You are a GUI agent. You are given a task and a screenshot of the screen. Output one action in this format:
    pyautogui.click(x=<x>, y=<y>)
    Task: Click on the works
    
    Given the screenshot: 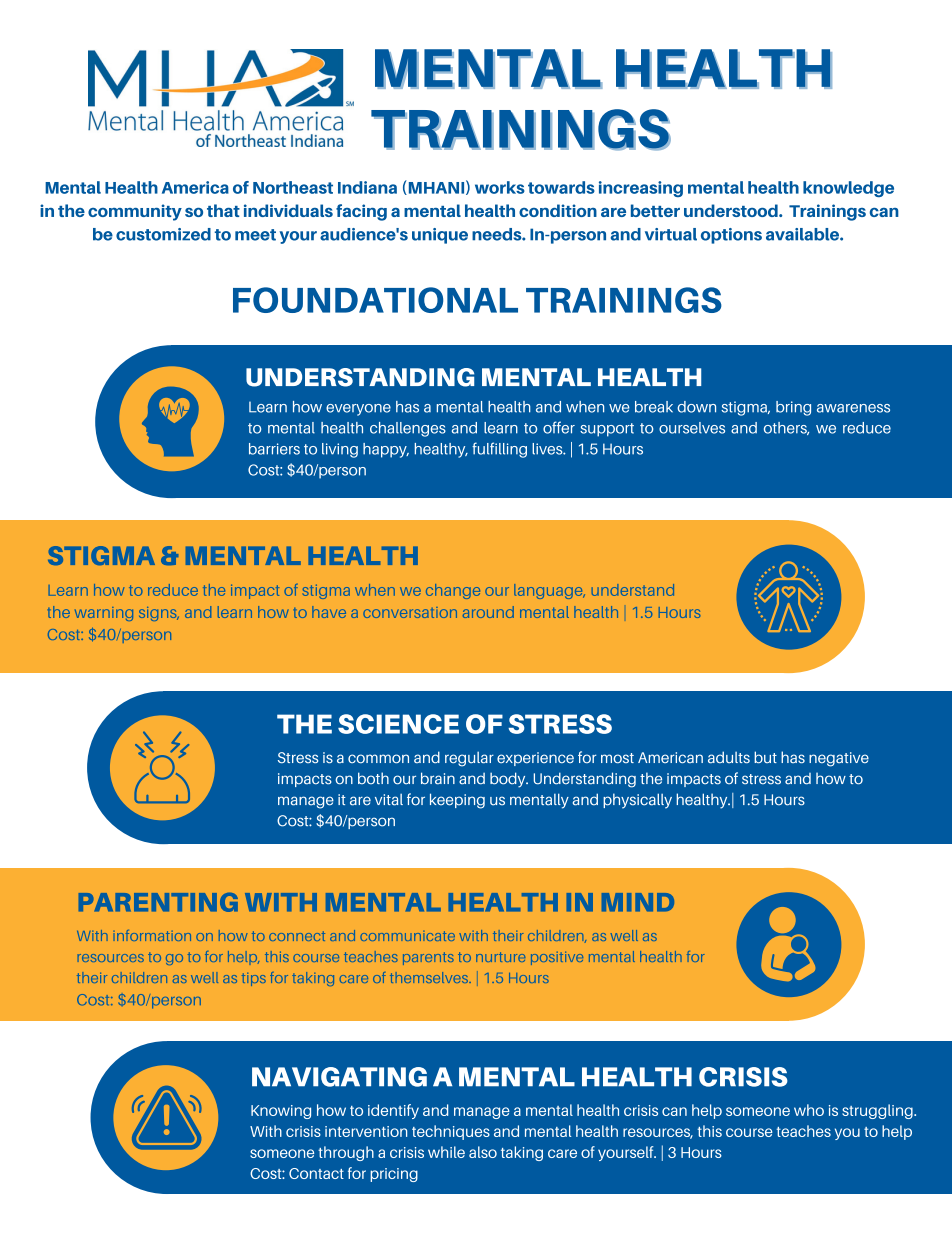 What is the action you would take?
    pyautogui.click(x=500, y=187)
